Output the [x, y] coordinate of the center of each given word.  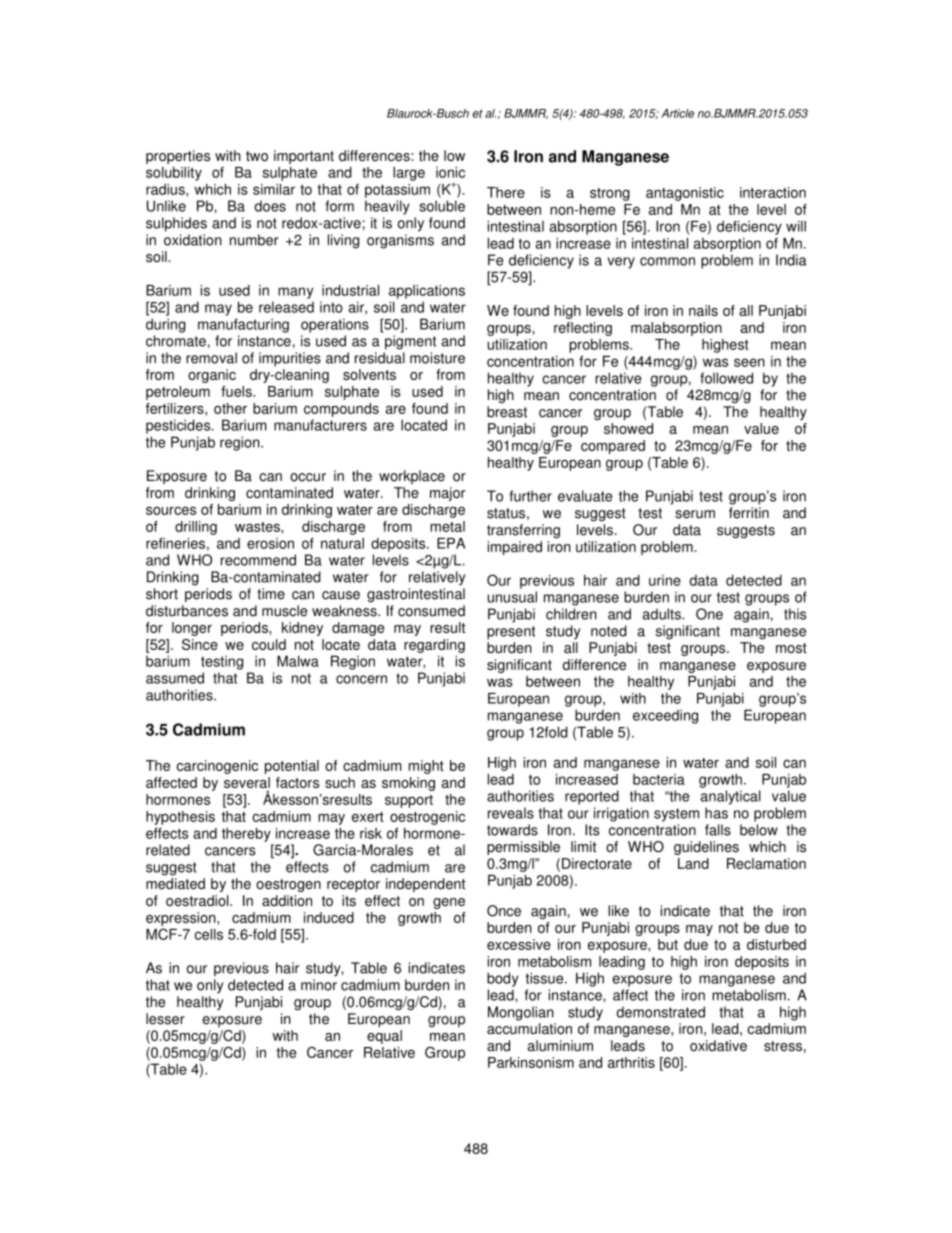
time [271, 594]
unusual [512, 597]
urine [665, 580]
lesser [165, 1019]
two [257, 156]
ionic [450, 172]
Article [677, 113]
